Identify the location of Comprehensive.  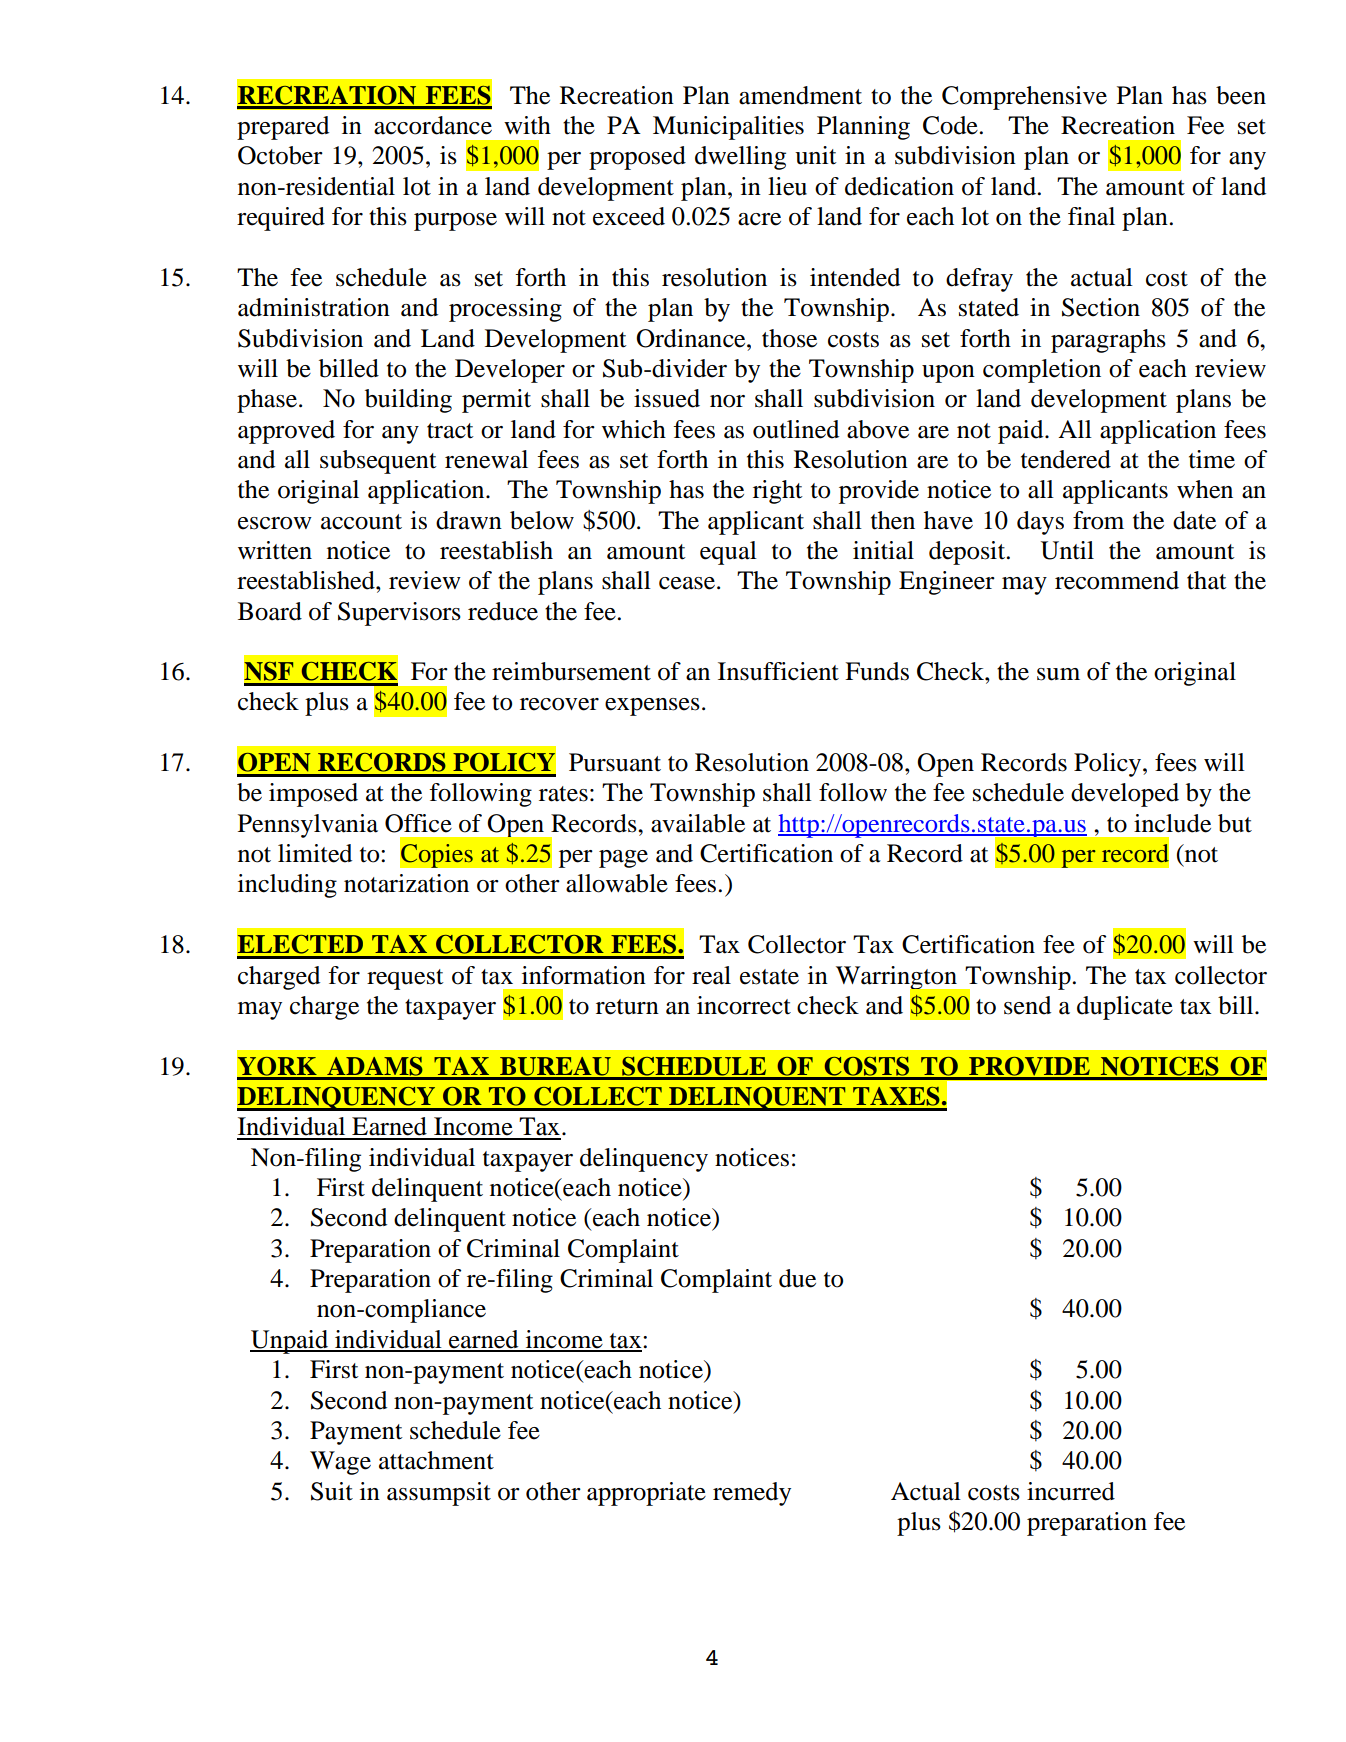
(1024, 98).
